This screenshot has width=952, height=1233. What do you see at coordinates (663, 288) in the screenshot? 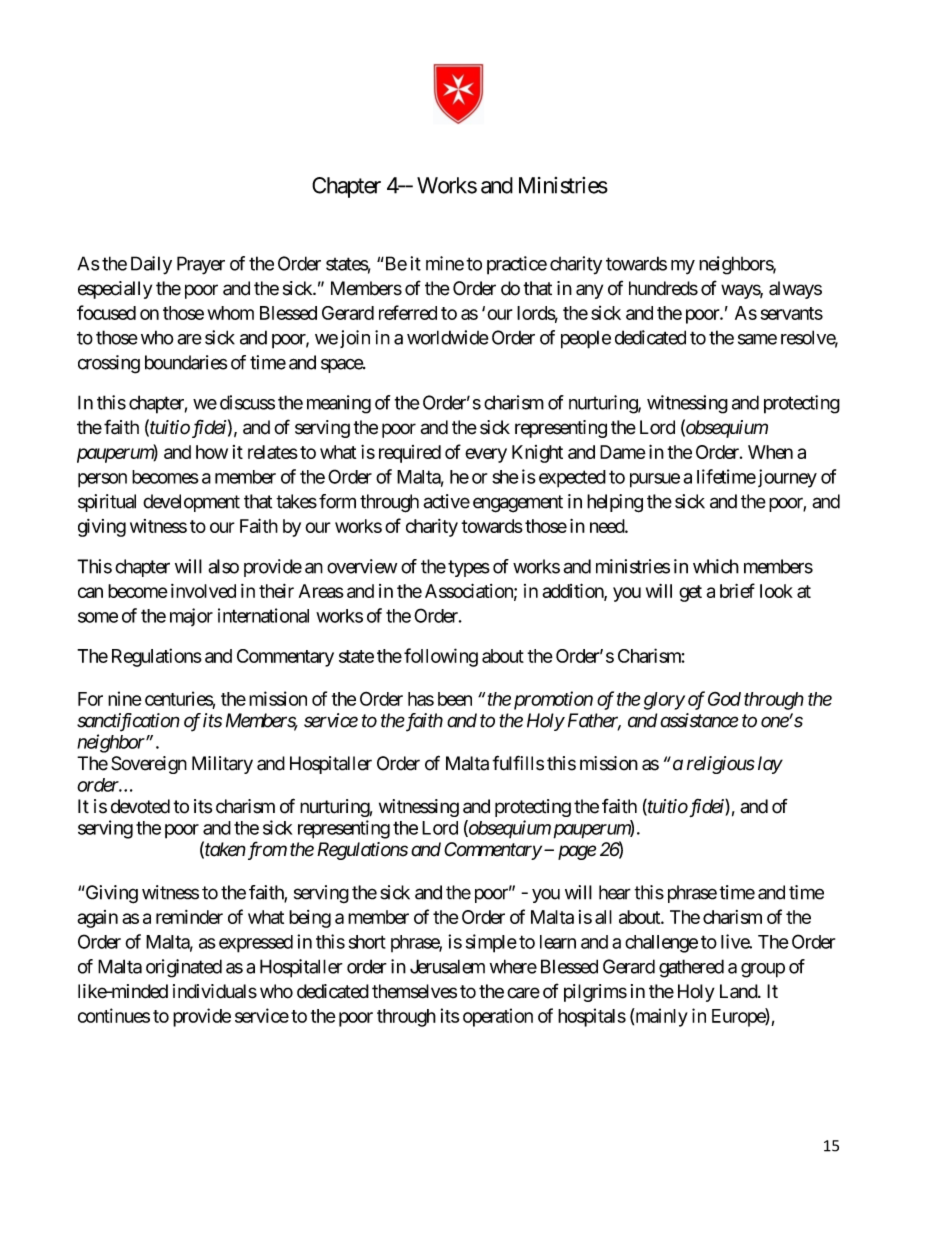
I see `hundreds` at bounding box center [663, 288].
